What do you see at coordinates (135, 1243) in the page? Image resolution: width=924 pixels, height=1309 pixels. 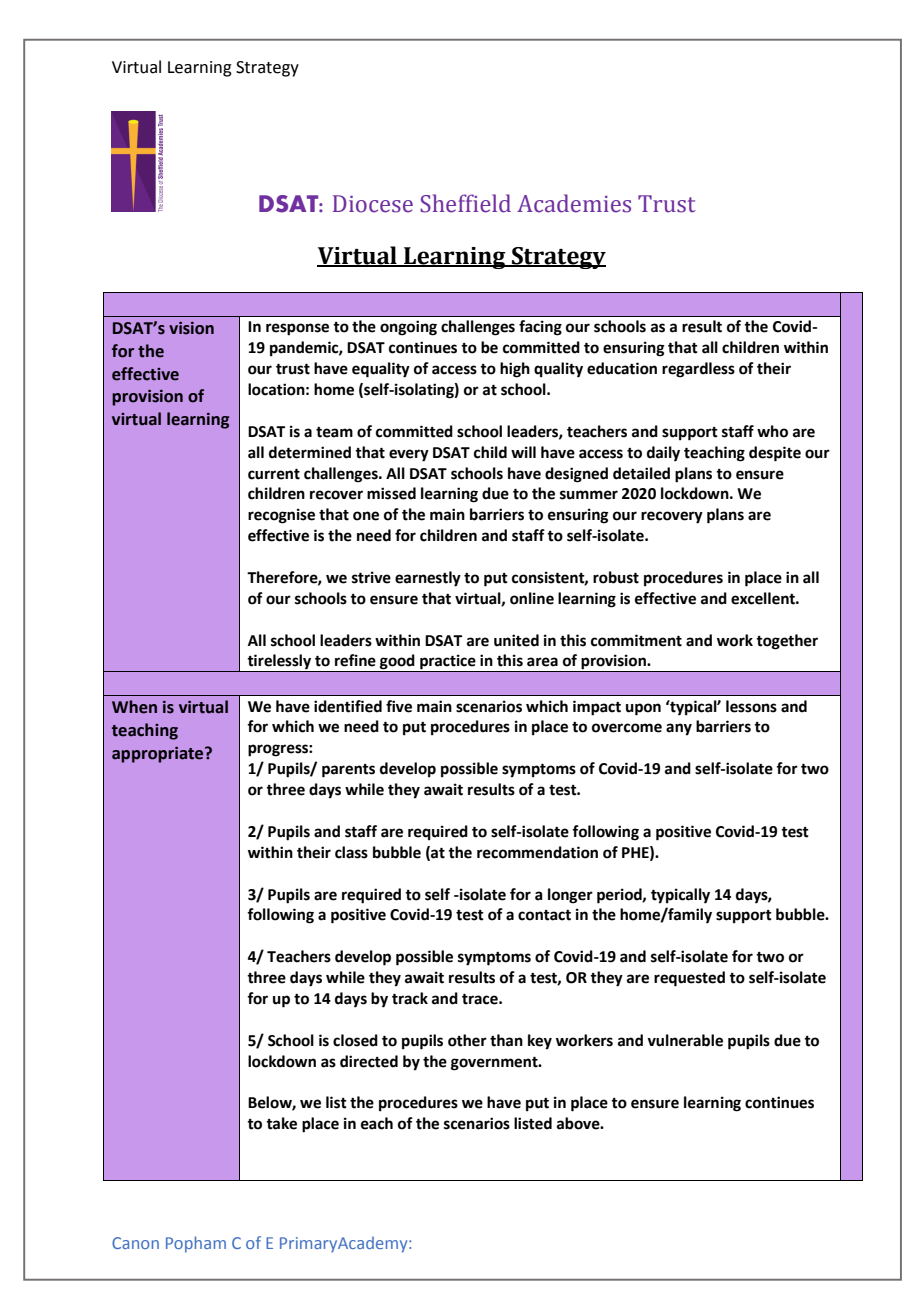 I see `Canon` at bounding box center [135, 1243].
